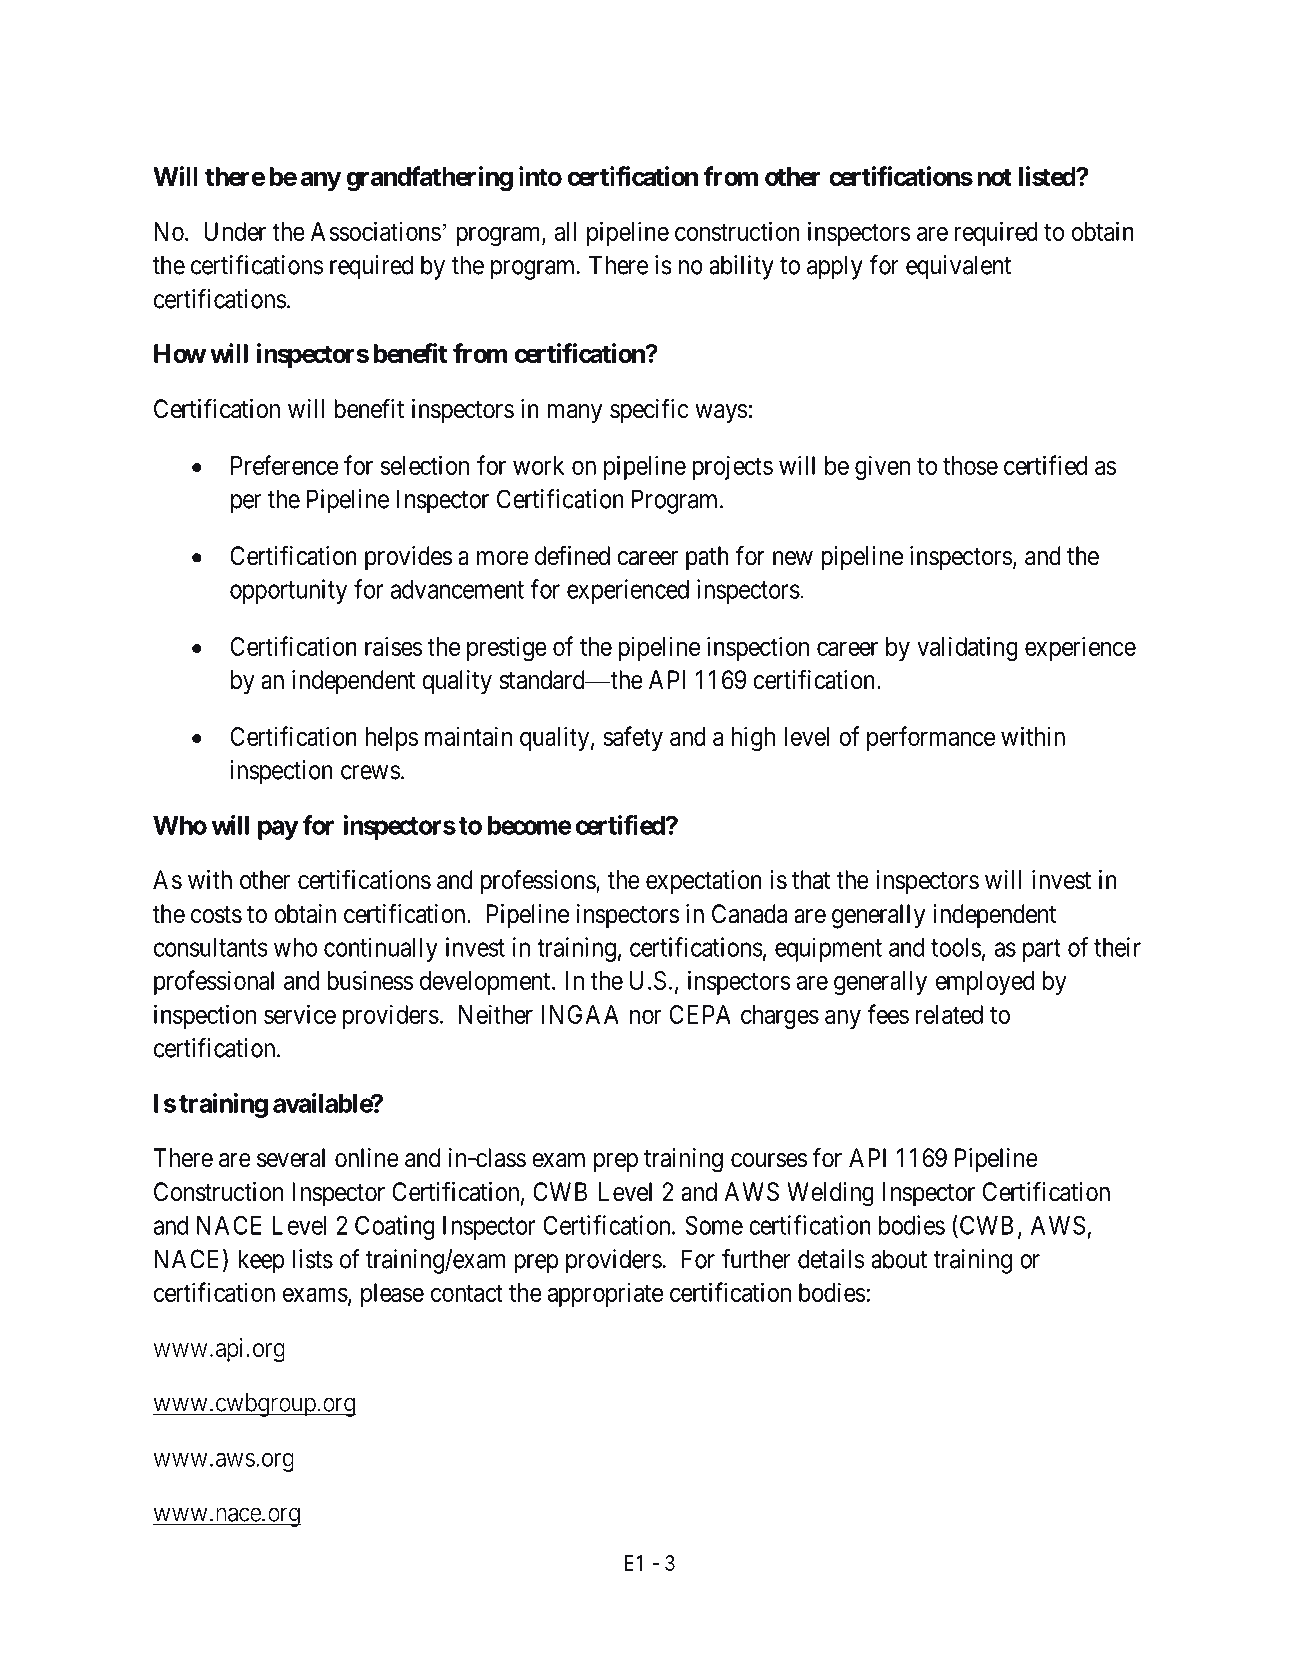 This page has height=1680, width=1298. What do you see at coordinates (235, 231) in the page?
I see `Under` at bounding box center [235, 231].
